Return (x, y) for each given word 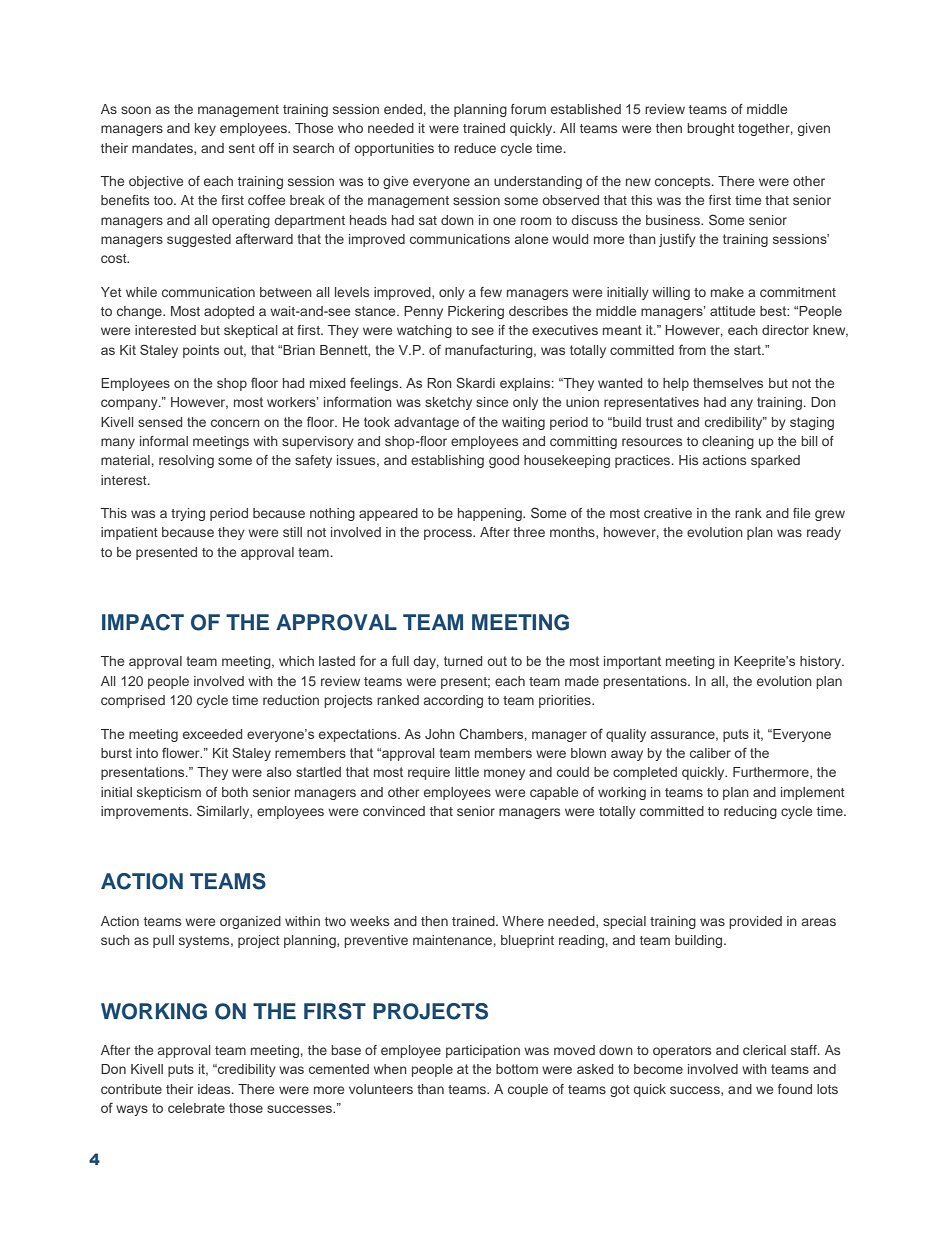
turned (463, 661)
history (822, 662)
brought (711, 129)
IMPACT (143, 622)
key (205, 129)
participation (483, 1051)
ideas (215, 1089)
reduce (475, 148)
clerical (764, 1050)
